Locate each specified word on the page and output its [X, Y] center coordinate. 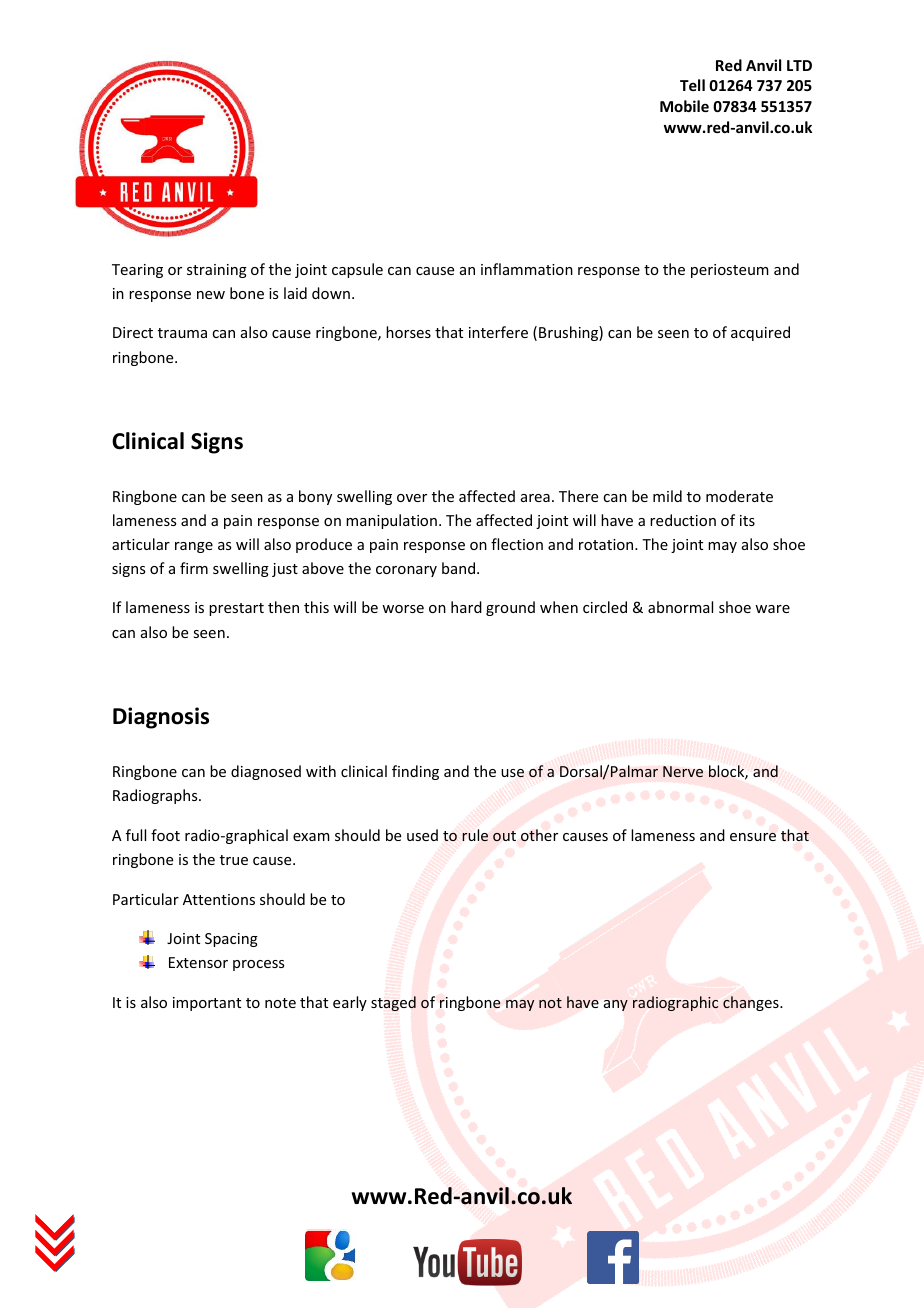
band [458, 568]
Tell [692, 85]
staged [393, 1003]
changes [752, 1003]
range [194, 547]
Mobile [684, 106]
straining [217, 271]
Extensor [198, 962]
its [747, 520]
